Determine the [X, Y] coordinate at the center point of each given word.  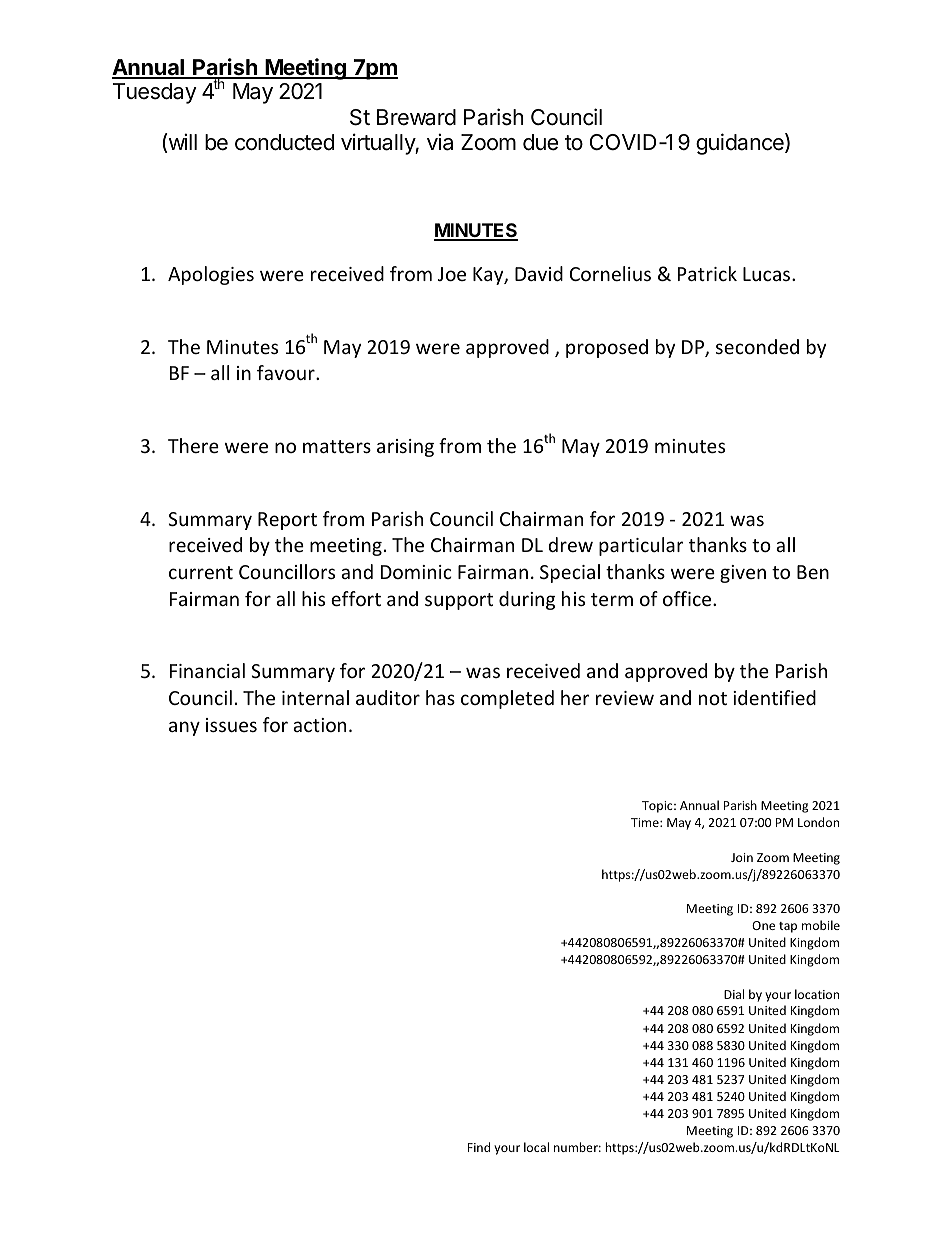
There [193, 445]
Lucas [766, 274]
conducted [284, 142]
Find [479, 1147]
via [440, 142]
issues [231, 725]
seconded [757, 346]
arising [405, 448]
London [818, 822]
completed [507, 699]
